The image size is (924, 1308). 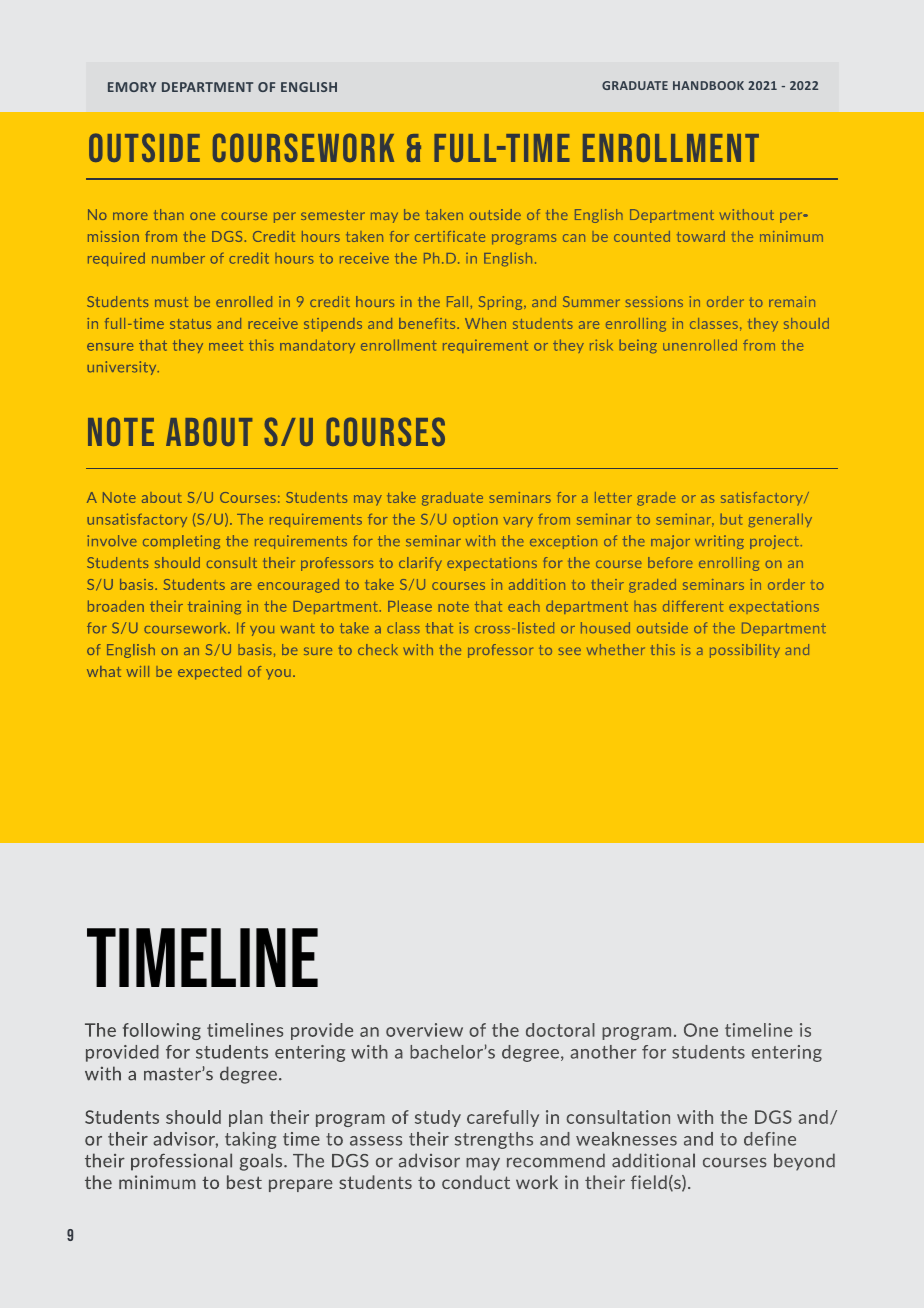 I want to click on training, so click(x=214, y=607).
